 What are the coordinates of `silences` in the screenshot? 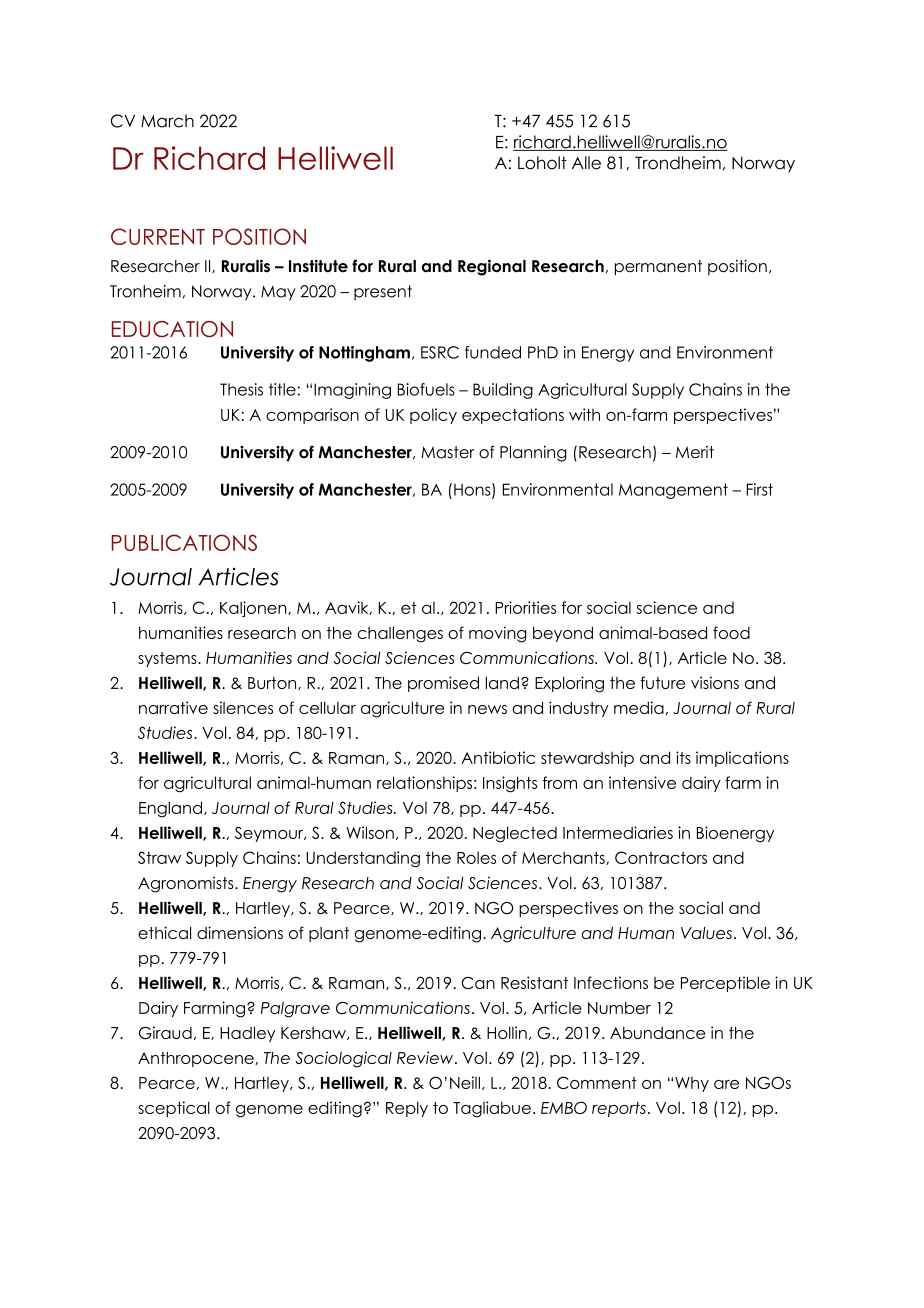 It's located at (243, 707).
